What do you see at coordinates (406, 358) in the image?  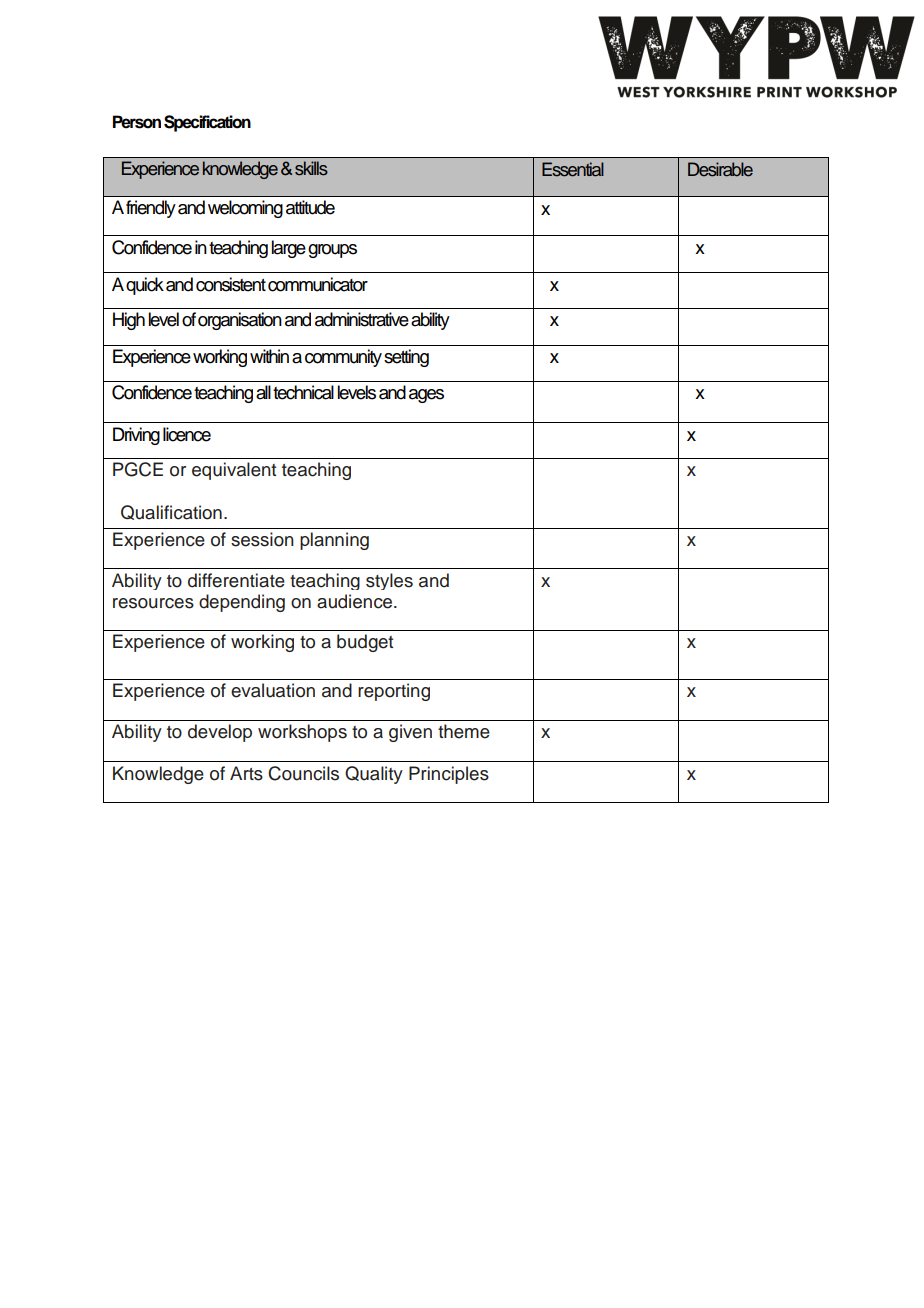 I see `setting` at bounding box center [406, 358].
